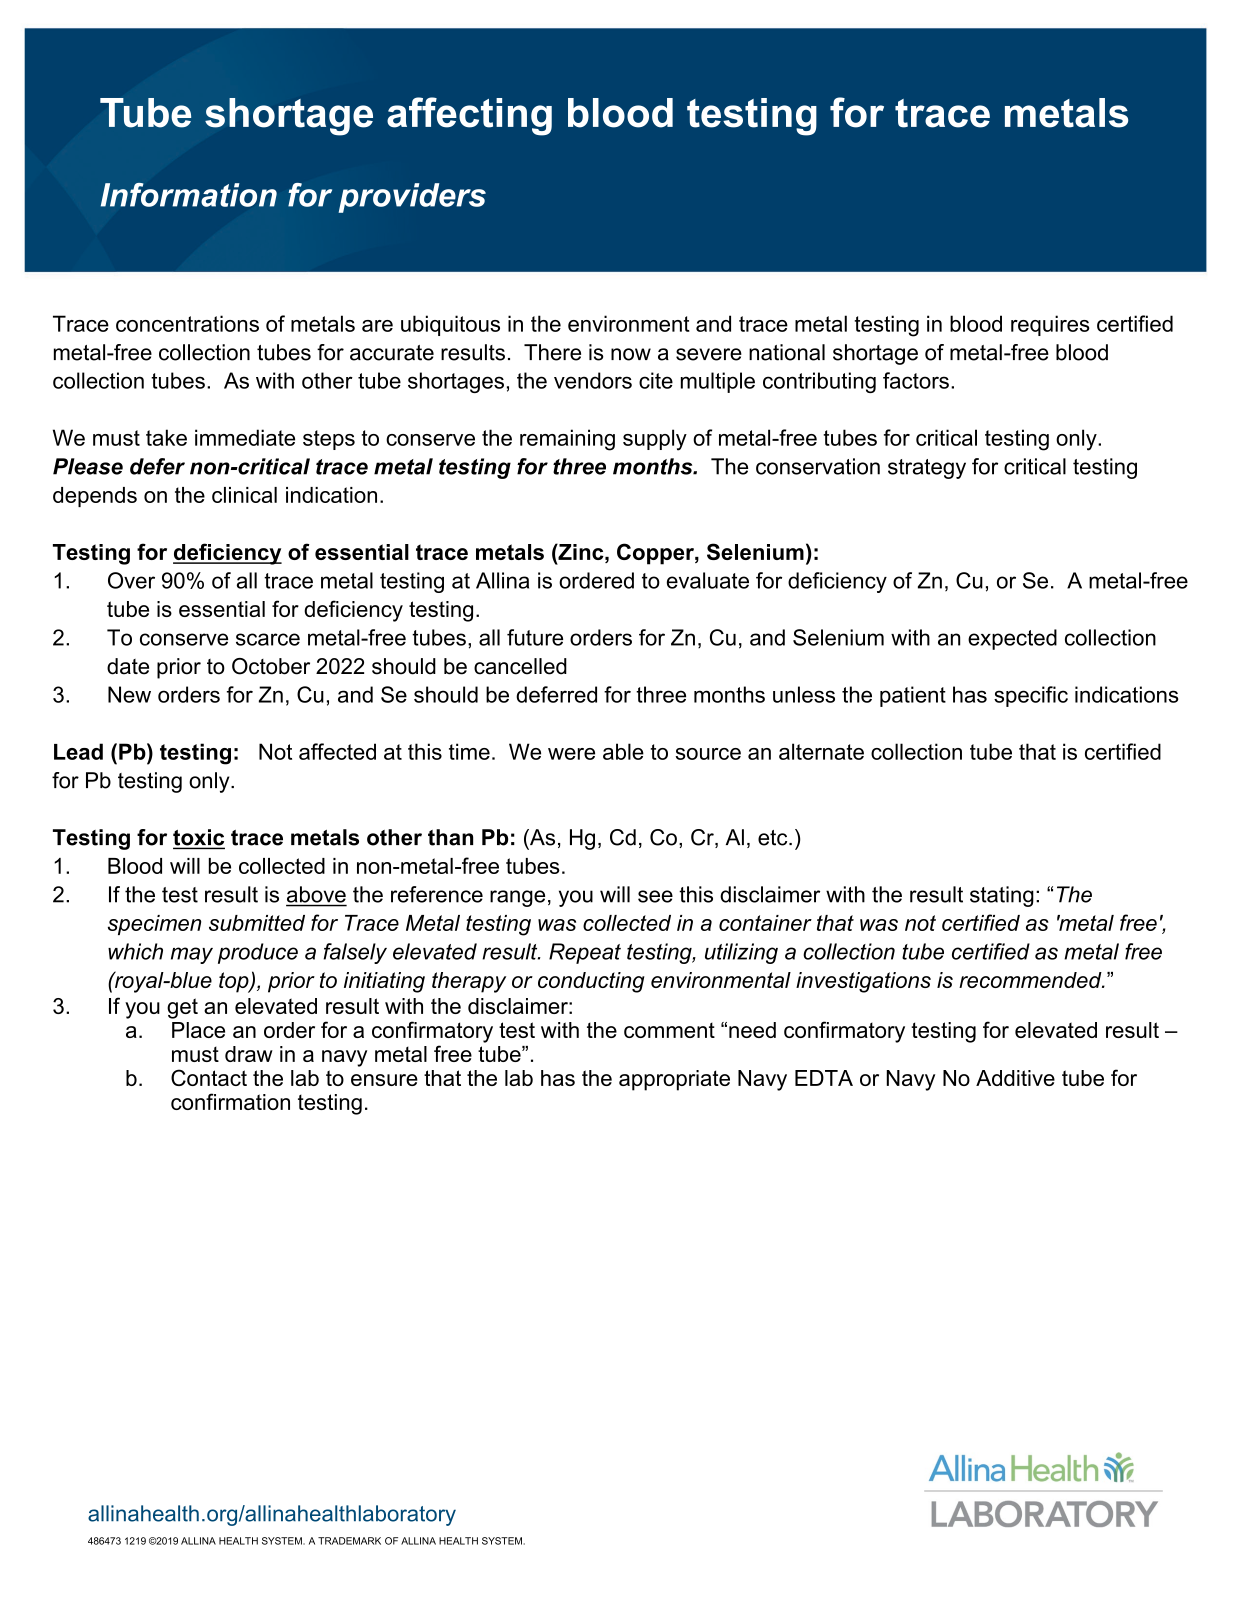 Image resolution: width=1236 pixels, height=1600 pixels. I want to click on affecting, so click(469, 116).
